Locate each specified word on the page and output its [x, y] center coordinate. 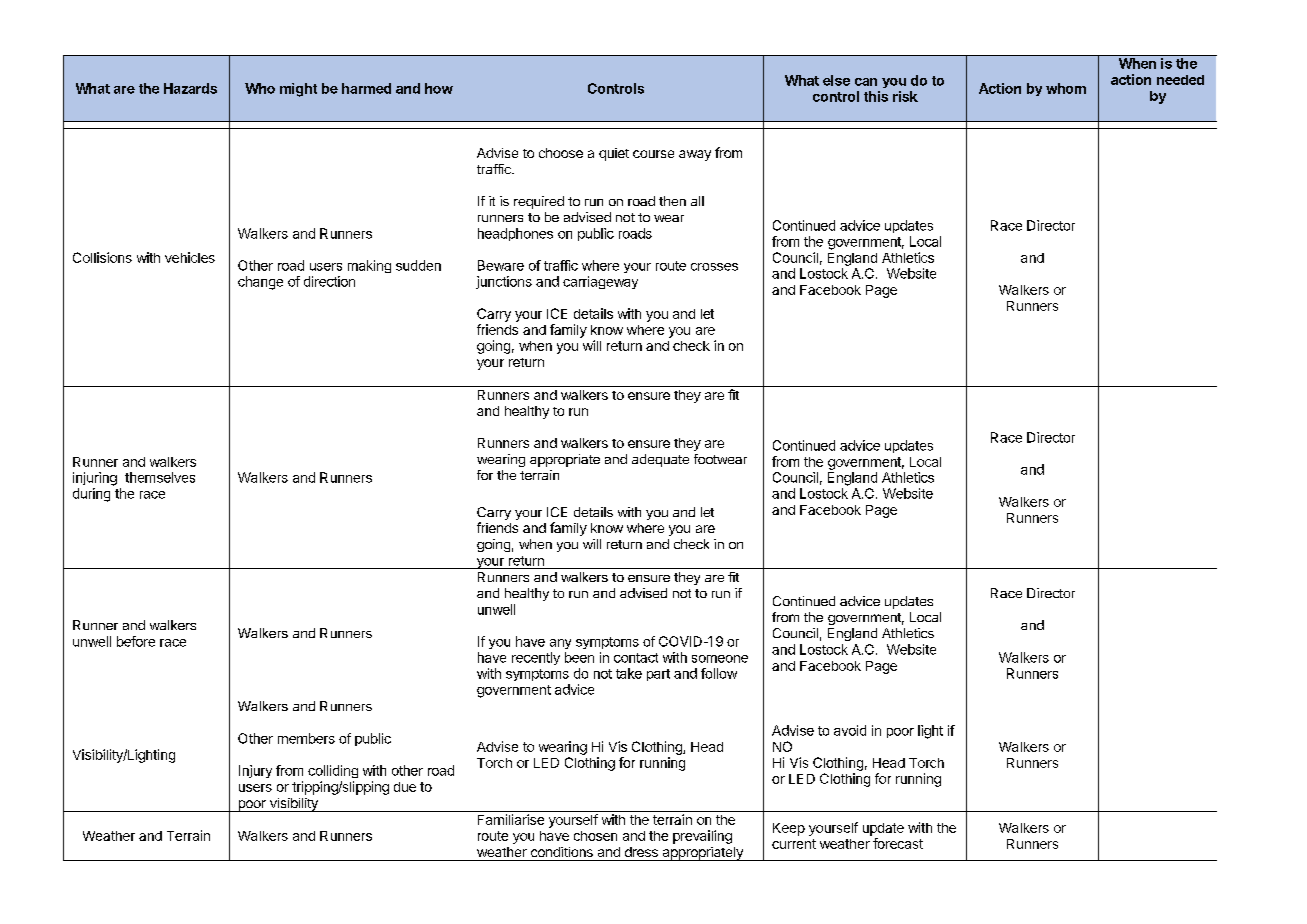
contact [636, 658]
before [136, 641]
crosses [714, 267]
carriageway [600, 282]
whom [1066, 88]
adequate [660, 460]
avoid [850, 730]
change [260, 283]
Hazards [190, 88]
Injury [255, 771]
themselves [160, 477]
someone [720, 659]
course [653, 154]
